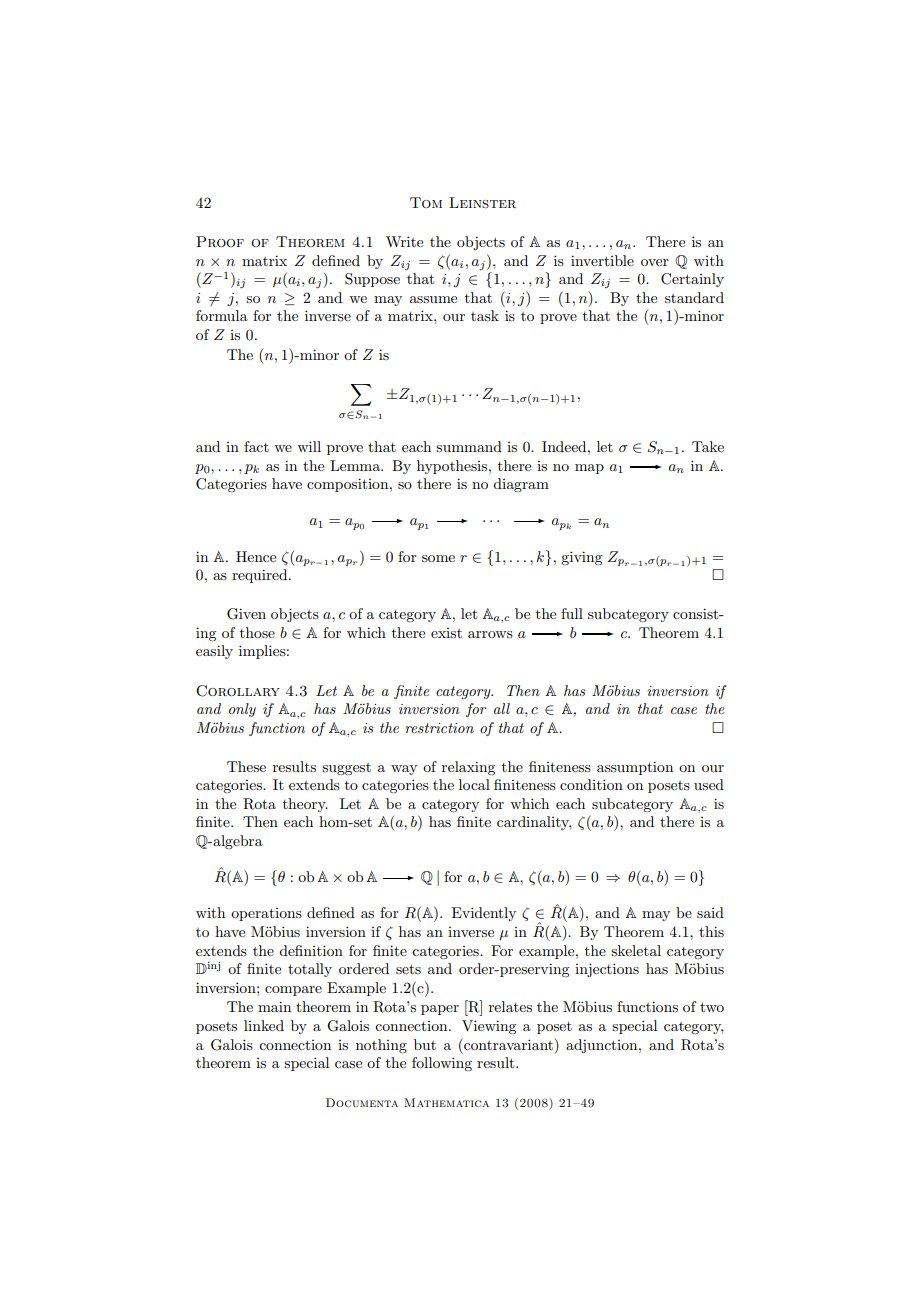  What do you see at coordinates (655, 262) in the screenshot?
I see `over` at bounding box center [655, 262].
